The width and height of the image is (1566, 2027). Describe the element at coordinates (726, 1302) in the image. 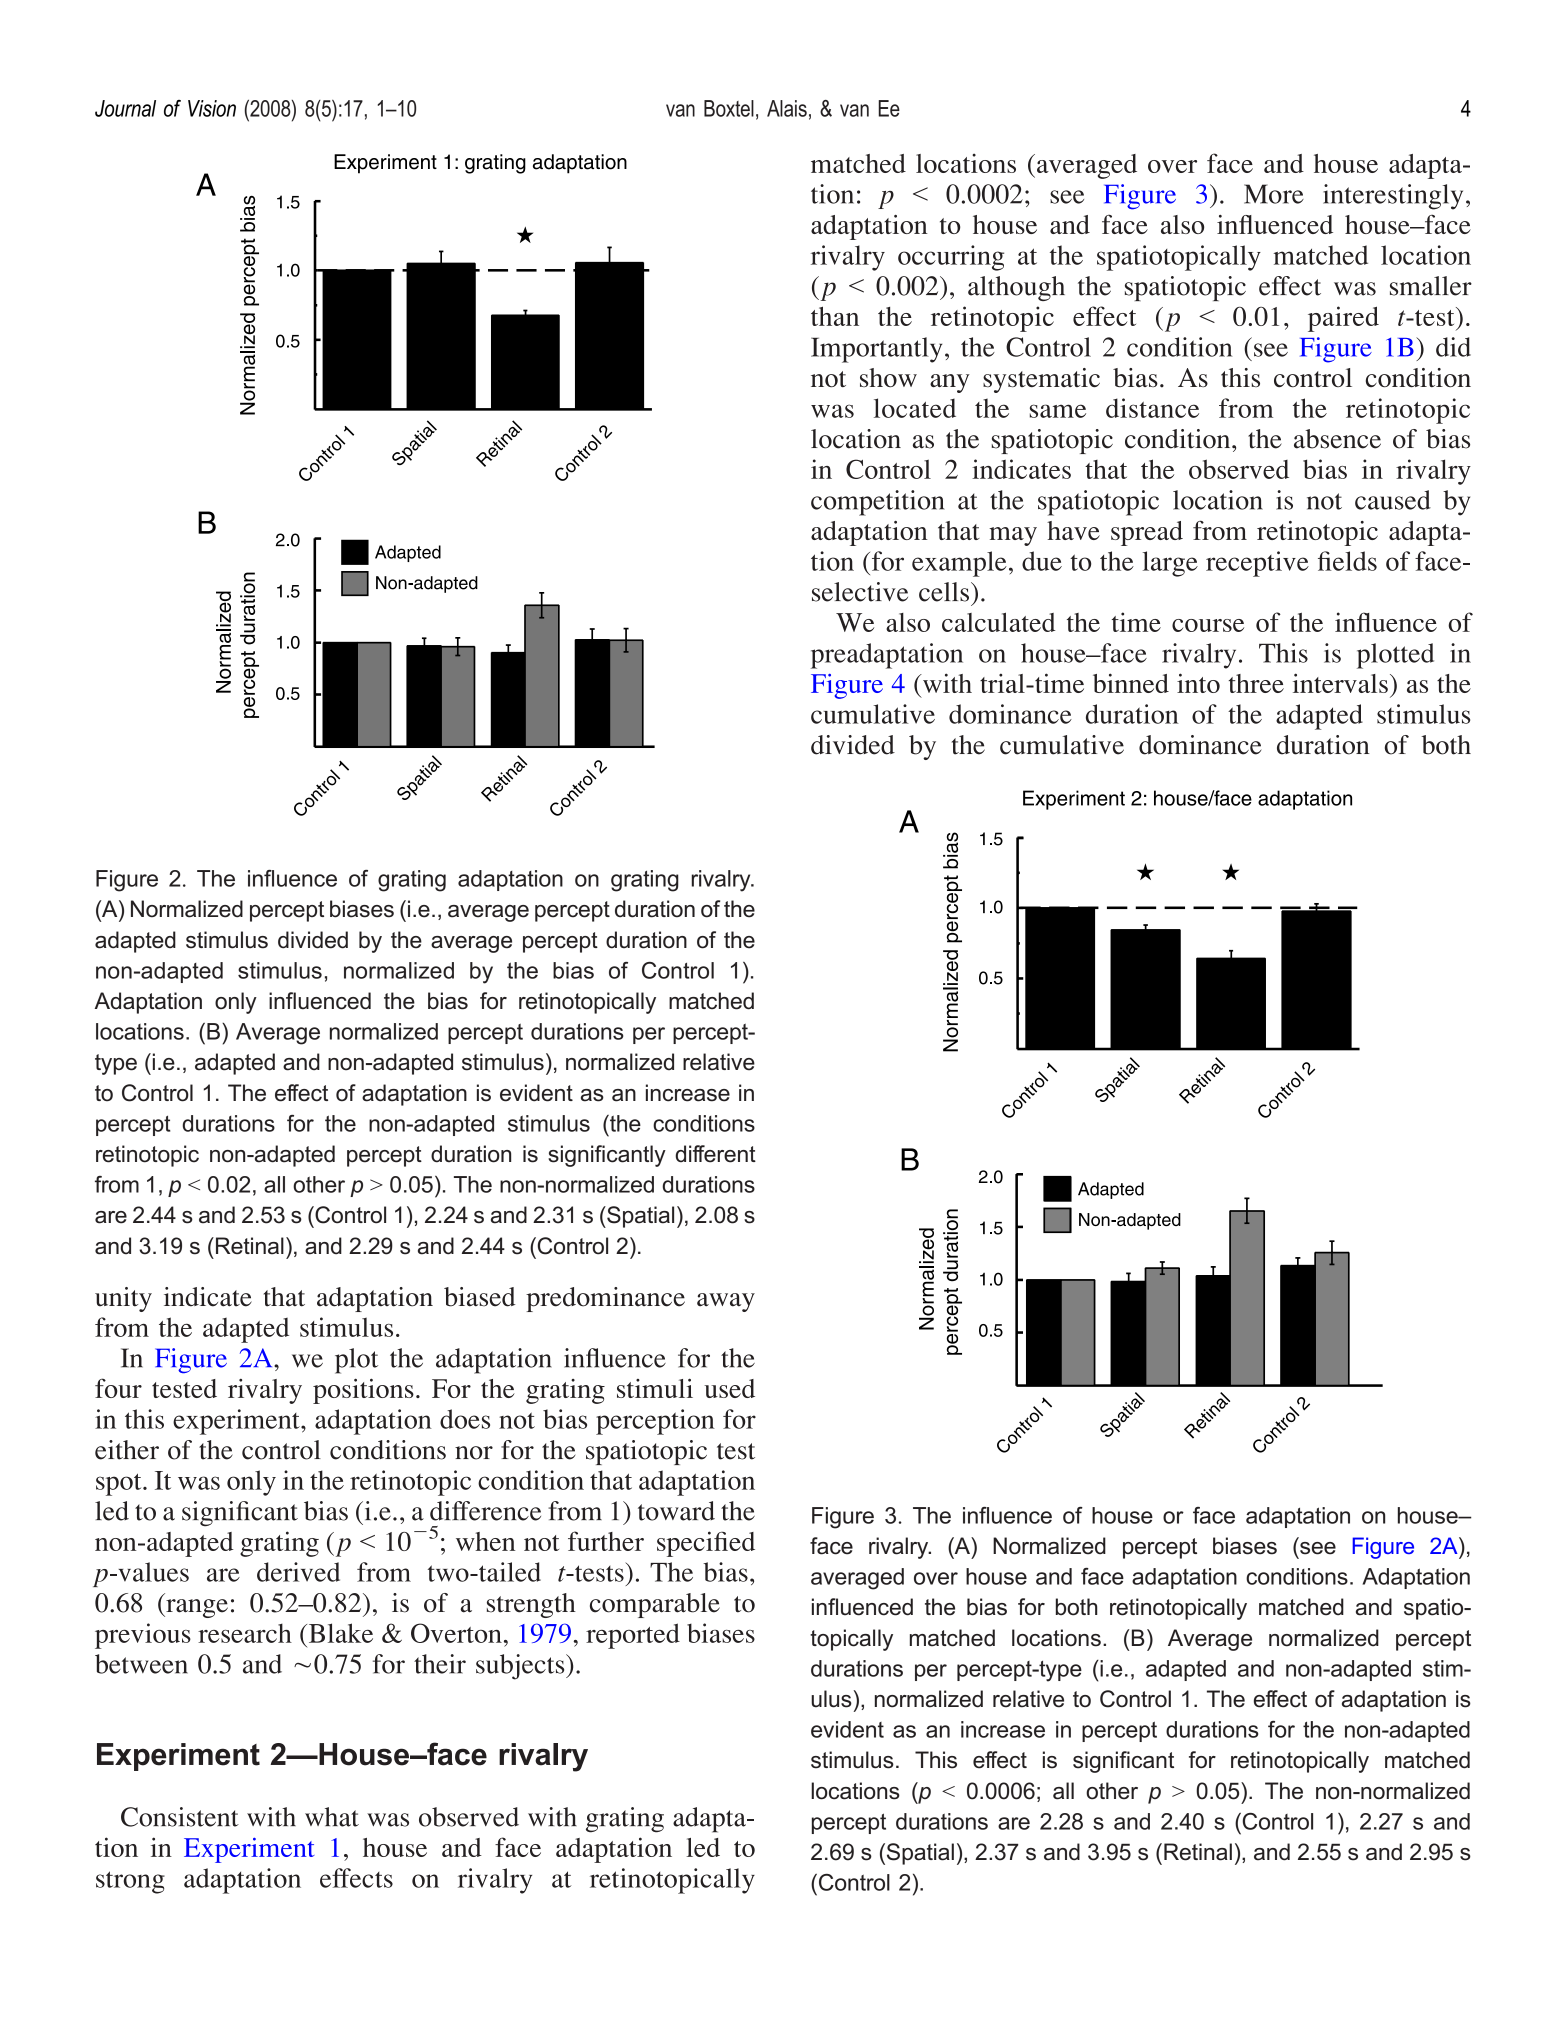

I see `away` at that location.
